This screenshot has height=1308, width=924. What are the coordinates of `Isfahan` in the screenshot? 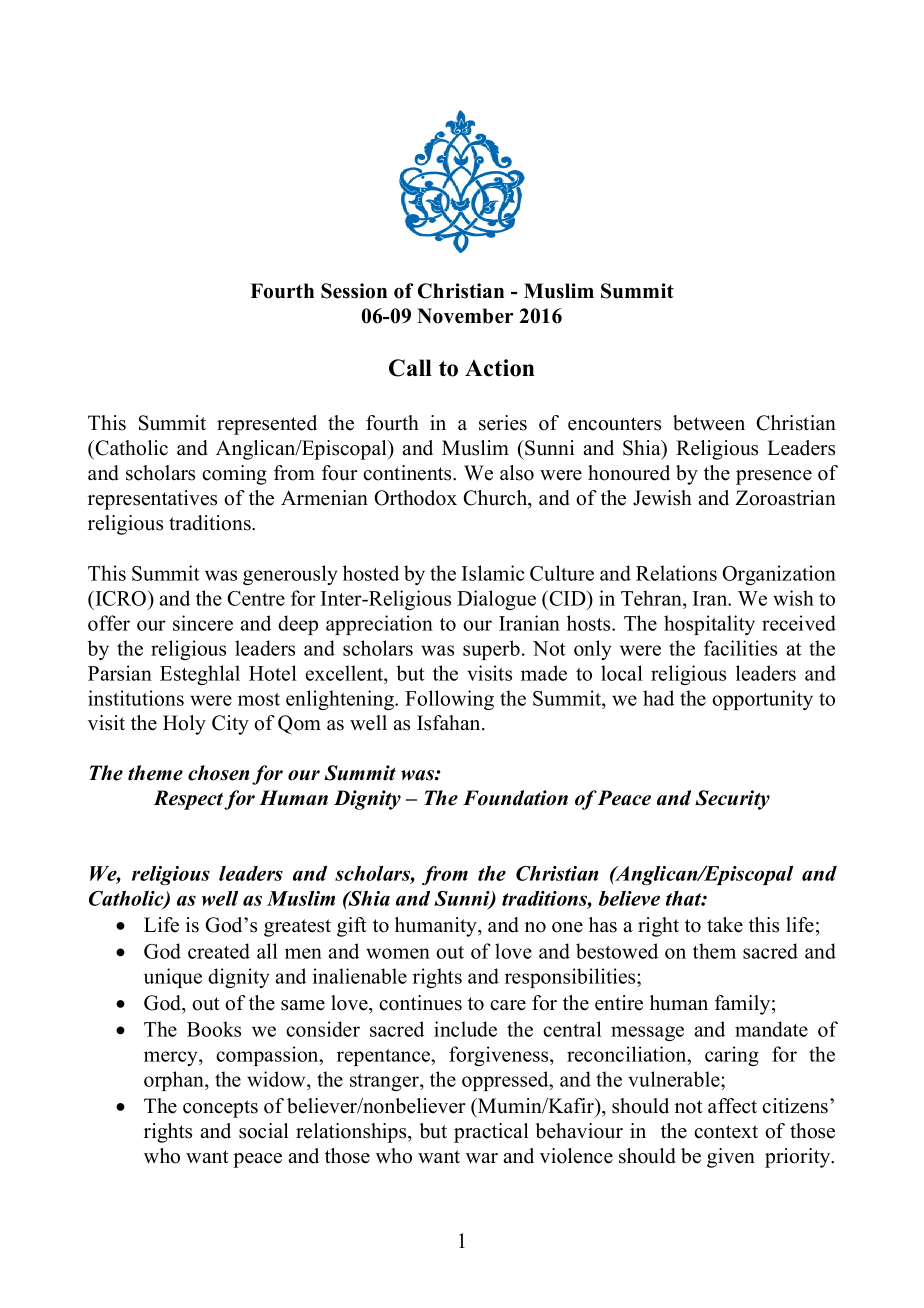 It's located at (450, 723).
